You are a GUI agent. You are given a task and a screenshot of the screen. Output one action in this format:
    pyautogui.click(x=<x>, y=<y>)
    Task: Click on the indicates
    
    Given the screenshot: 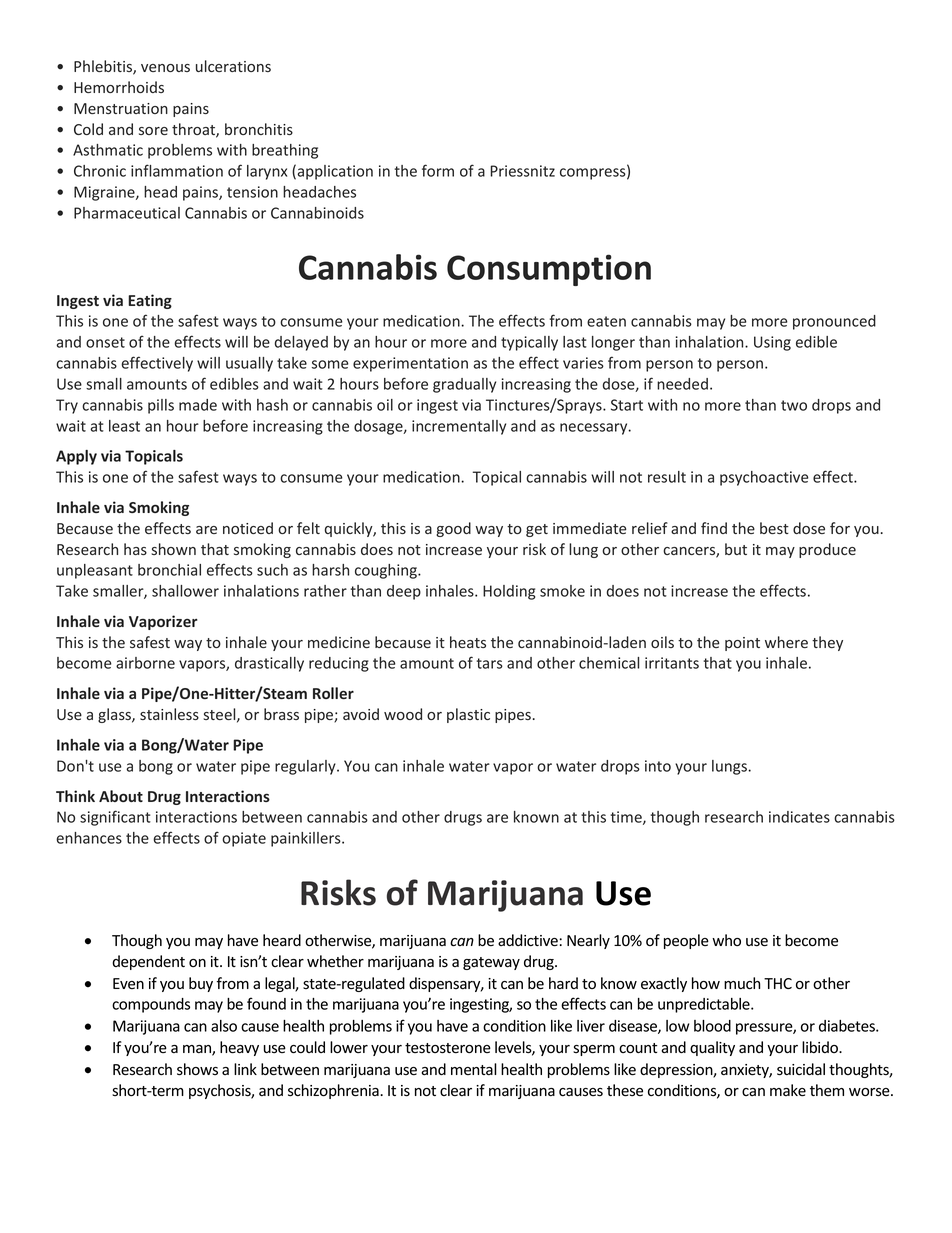 What is the action you would take?
    pyautogui.click(x=799, y=817)
